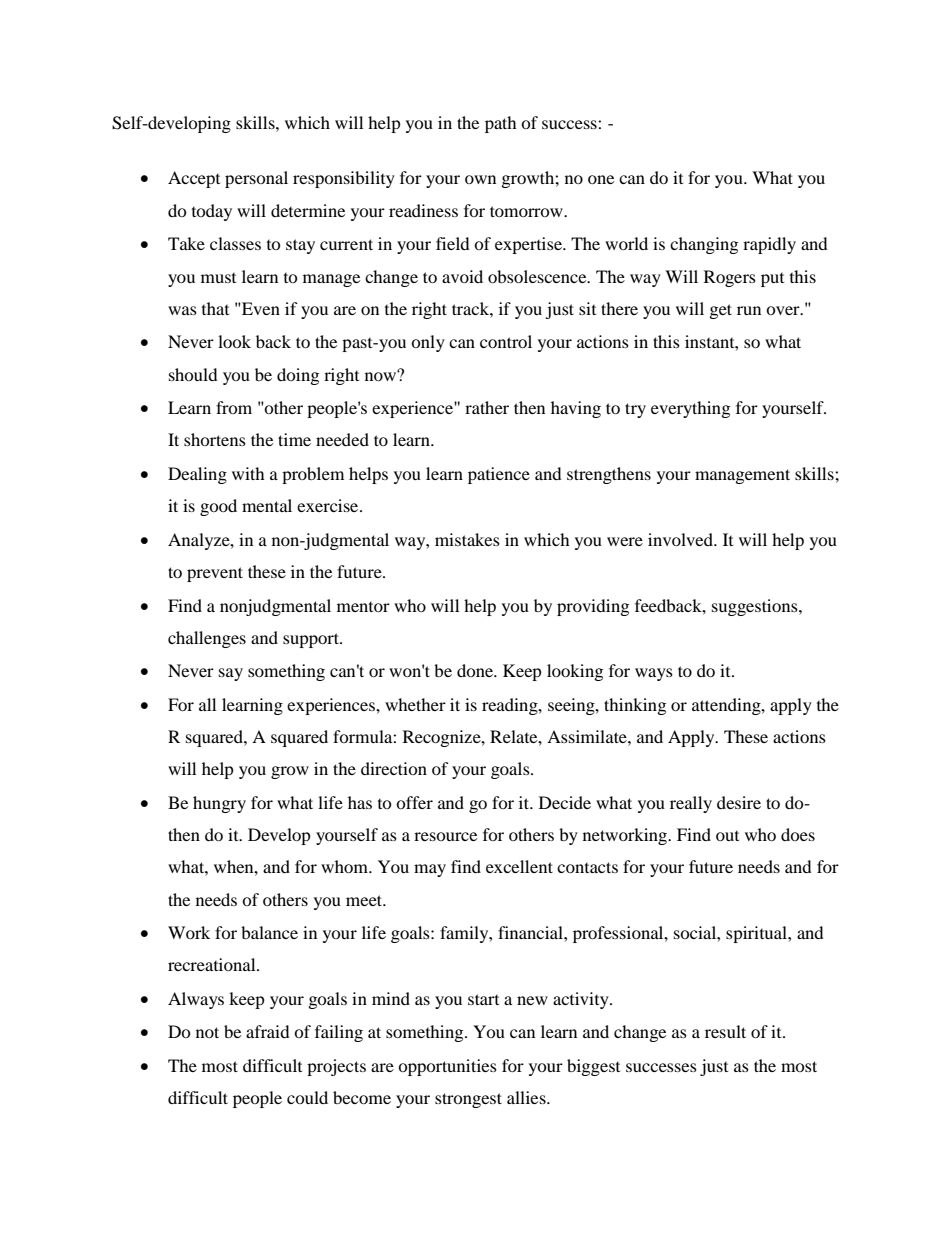 Image resolution: width=952 pixels, height=1233 pixels. What do you see at coordinates (506, 341) in the image?
I see `control` at bounding box center [506, 341].
